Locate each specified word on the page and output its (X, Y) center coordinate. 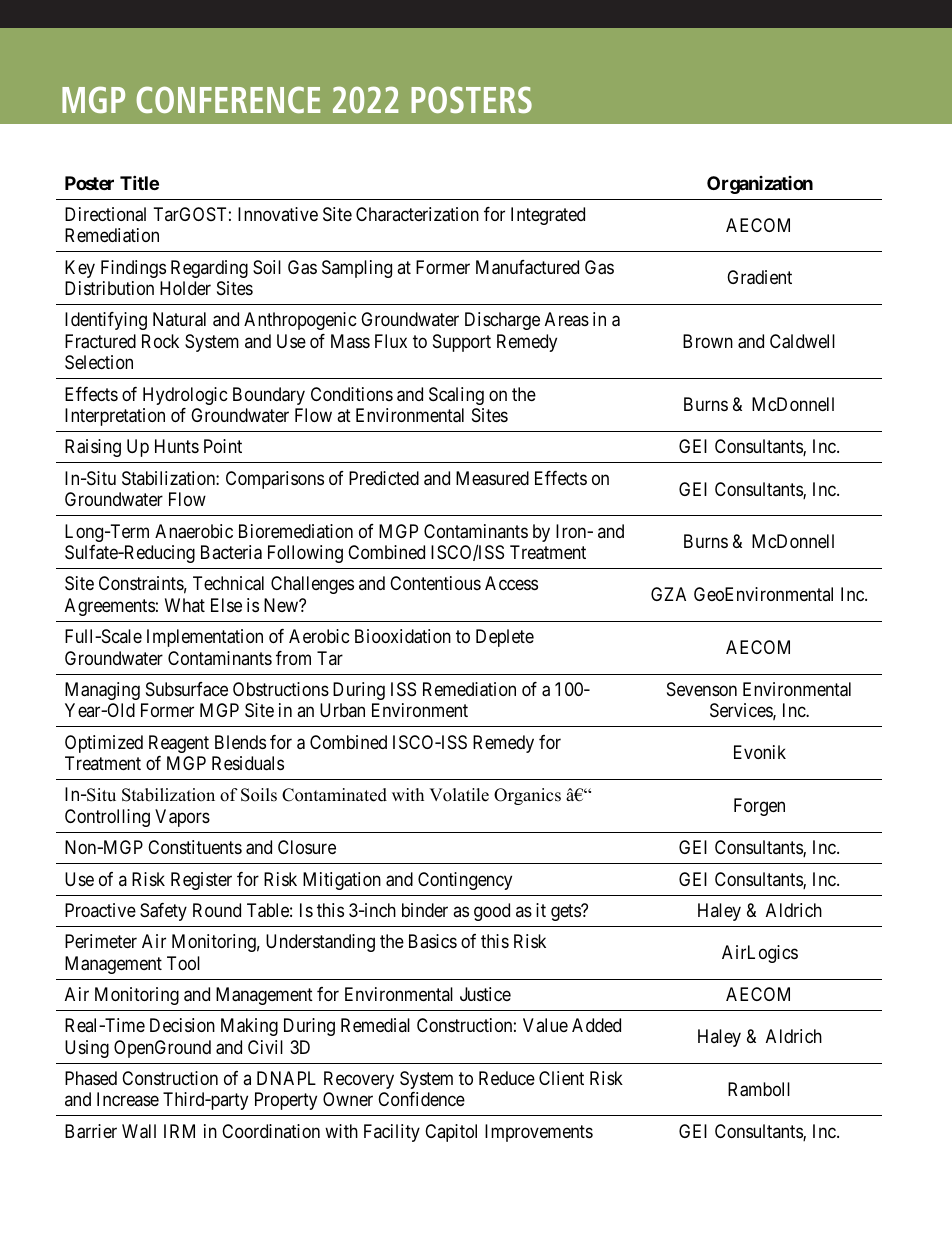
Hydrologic (185, 396)
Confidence (421, 1099)
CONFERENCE (228, 99)
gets (566, 912)
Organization (760, 185)
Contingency (465, 881)
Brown (708, 341)
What (185, 605)
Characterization (417, 214)
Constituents (195, 847)
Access (511, 583)
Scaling (456, 396)
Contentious (435, 583)
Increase (128, 1099)
